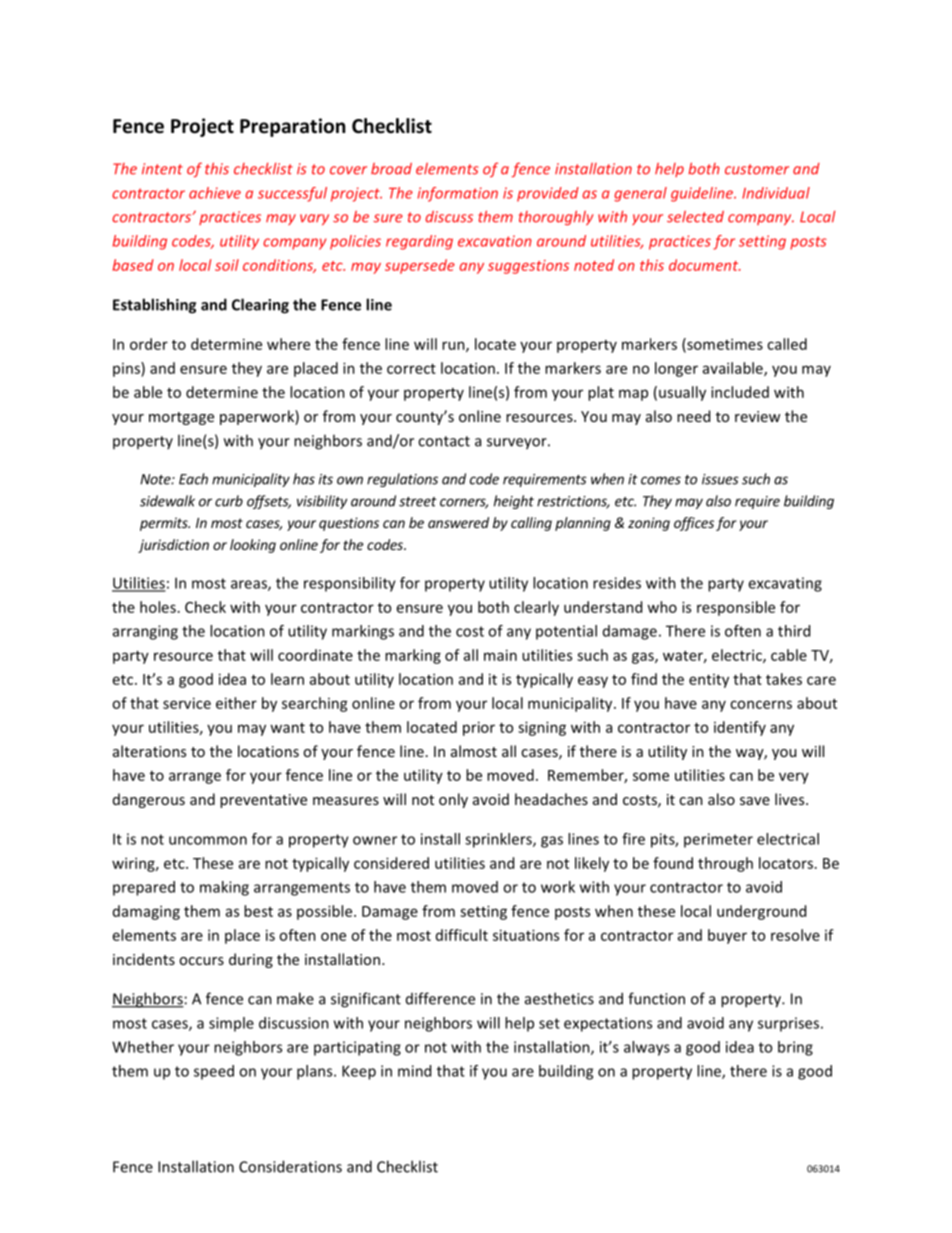 This page has height=1233, width=952. What do you see at coordinates (224, 888) in the page?
I see `making` at bounding box center [224, 888].
